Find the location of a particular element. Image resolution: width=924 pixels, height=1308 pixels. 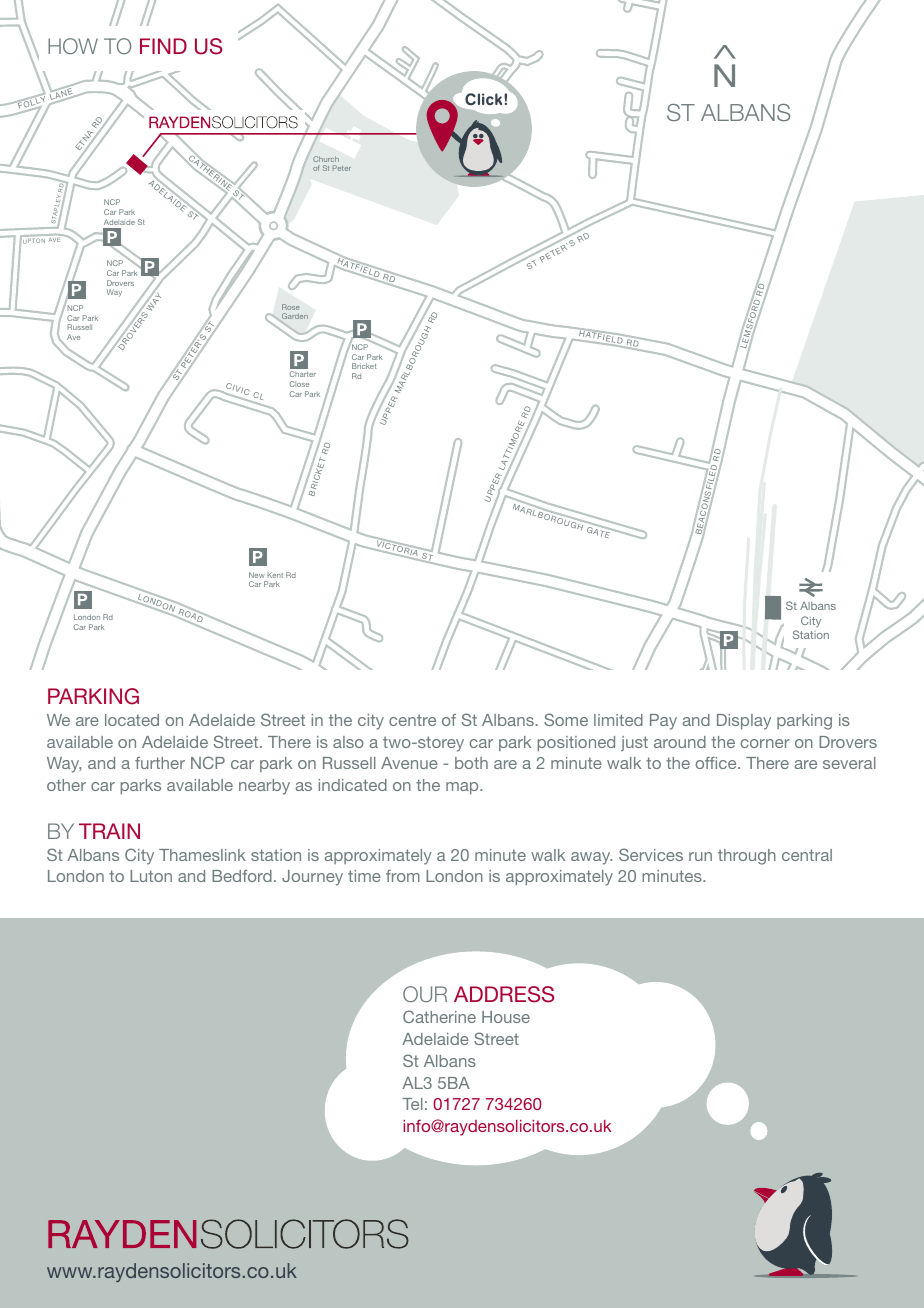

Church is located at coordinates (326, 159).
